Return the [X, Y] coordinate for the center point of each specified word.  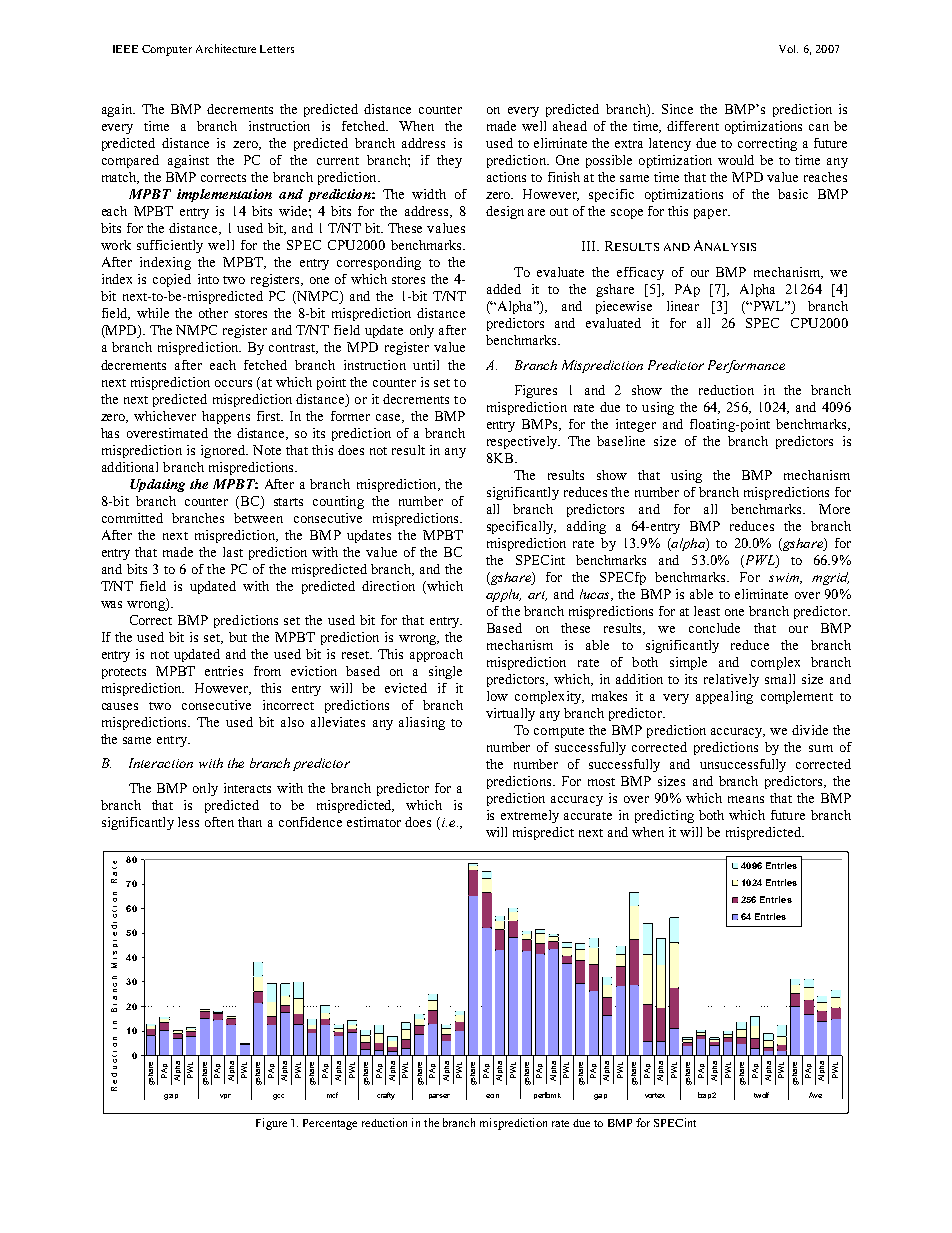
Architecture [226, 48]
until [426, 365]
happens [226, 417]
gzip [171, 1097]
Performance [746, 366]
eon [492, 1096]
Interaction [161, 763]
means [746, 799]
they [449, 161]
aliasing [422, 723]
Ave [815, 1095]
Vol [788, 49]
